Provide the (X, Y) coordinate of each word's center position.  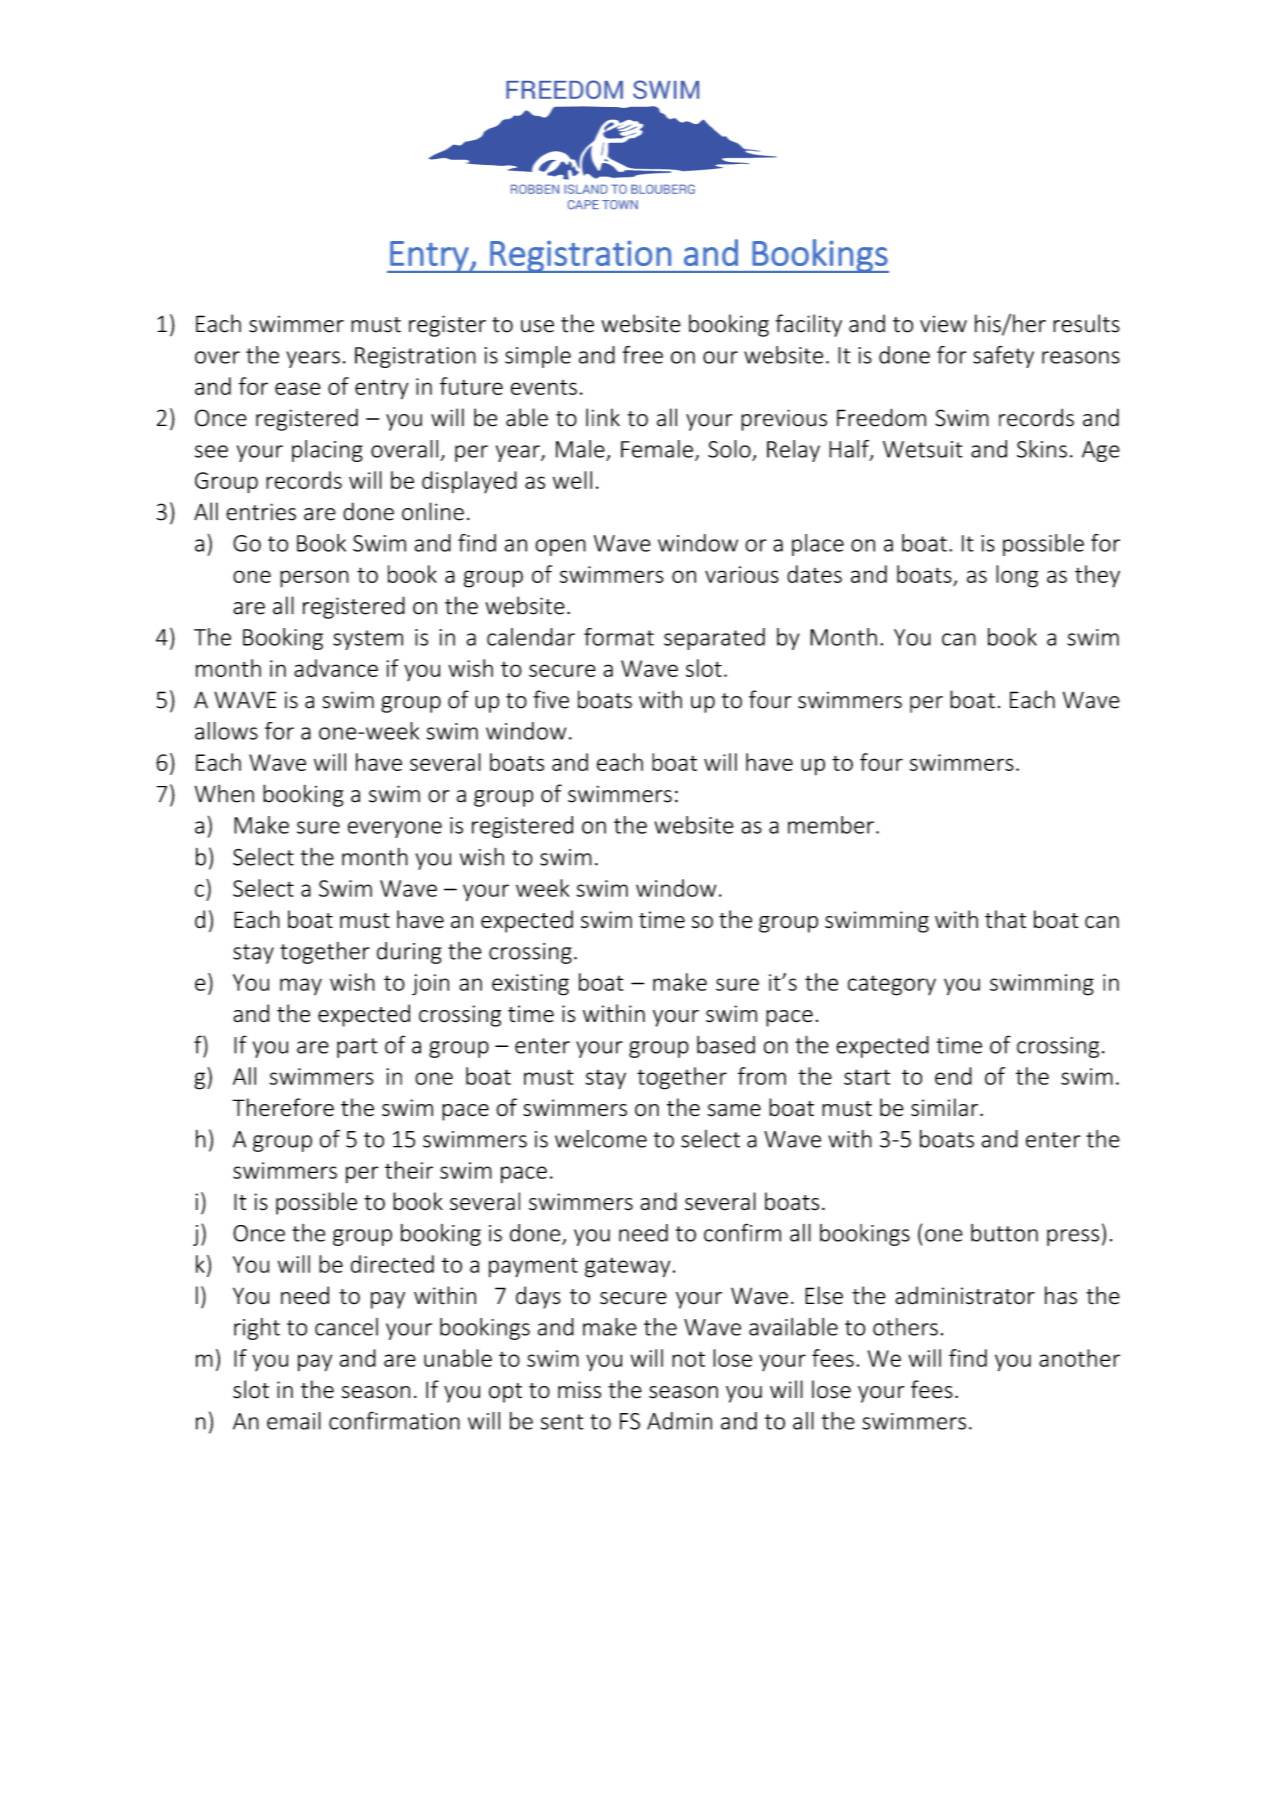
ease (298, 388)
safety (1003, 356)
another (1079, 1358)
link (603, 417)
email (294, 1421)
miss (579, 1390)
